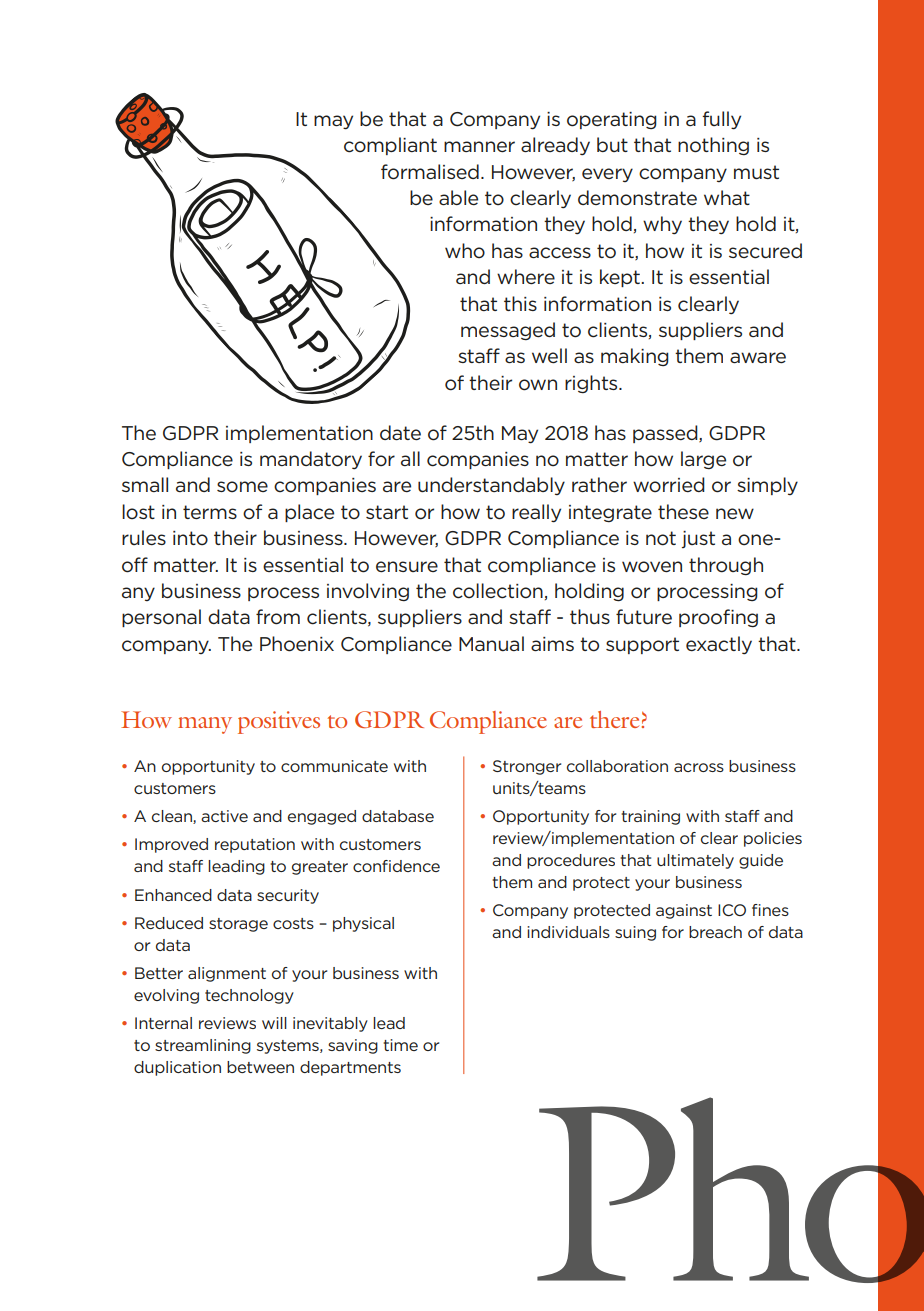 The width and height of the document is (924, 1311). I want to click on time, so click(400, 1045).
